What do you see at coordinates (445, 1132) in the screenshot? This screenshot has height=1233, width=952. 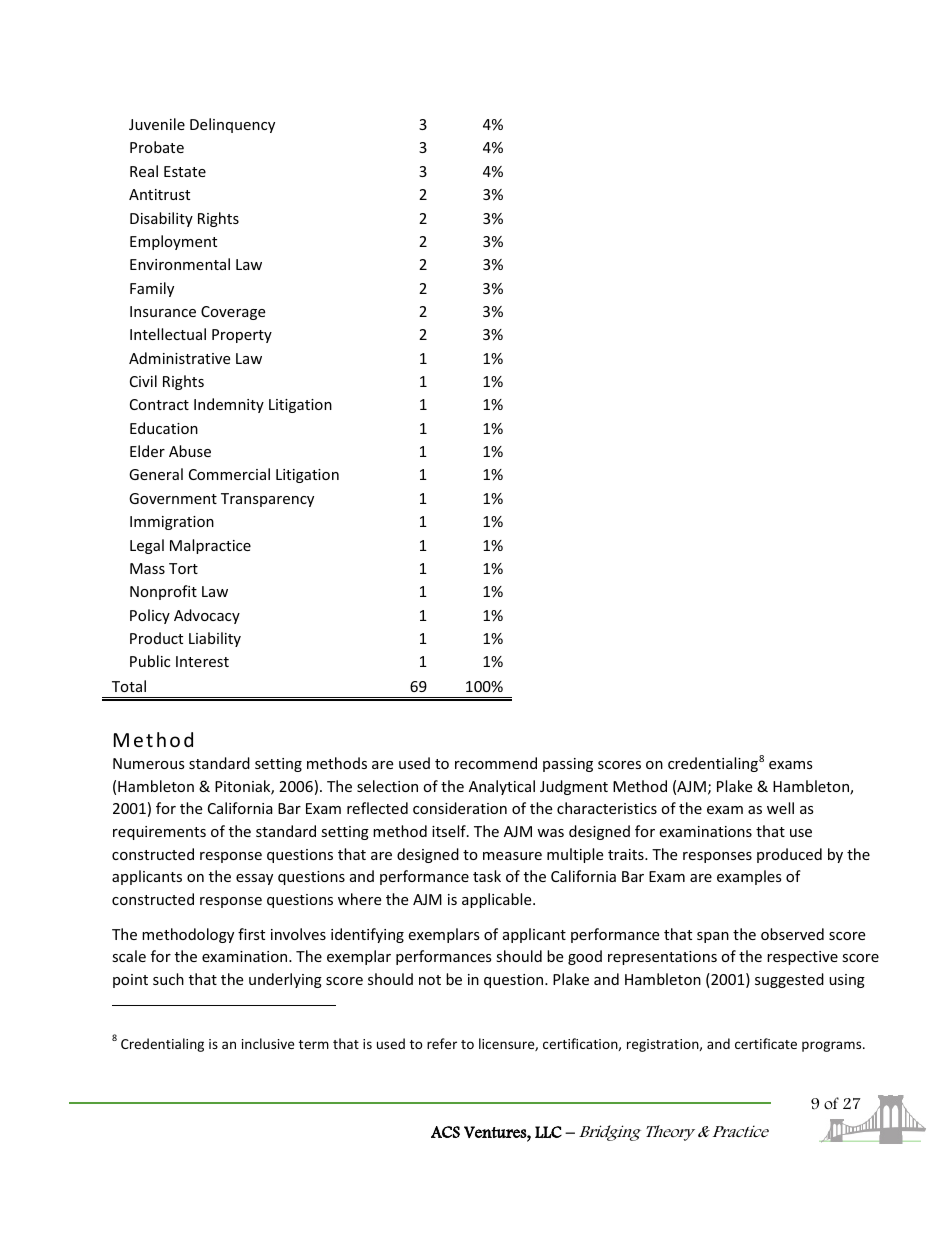 I see `ACS` at bounding box center [445, 1132].
